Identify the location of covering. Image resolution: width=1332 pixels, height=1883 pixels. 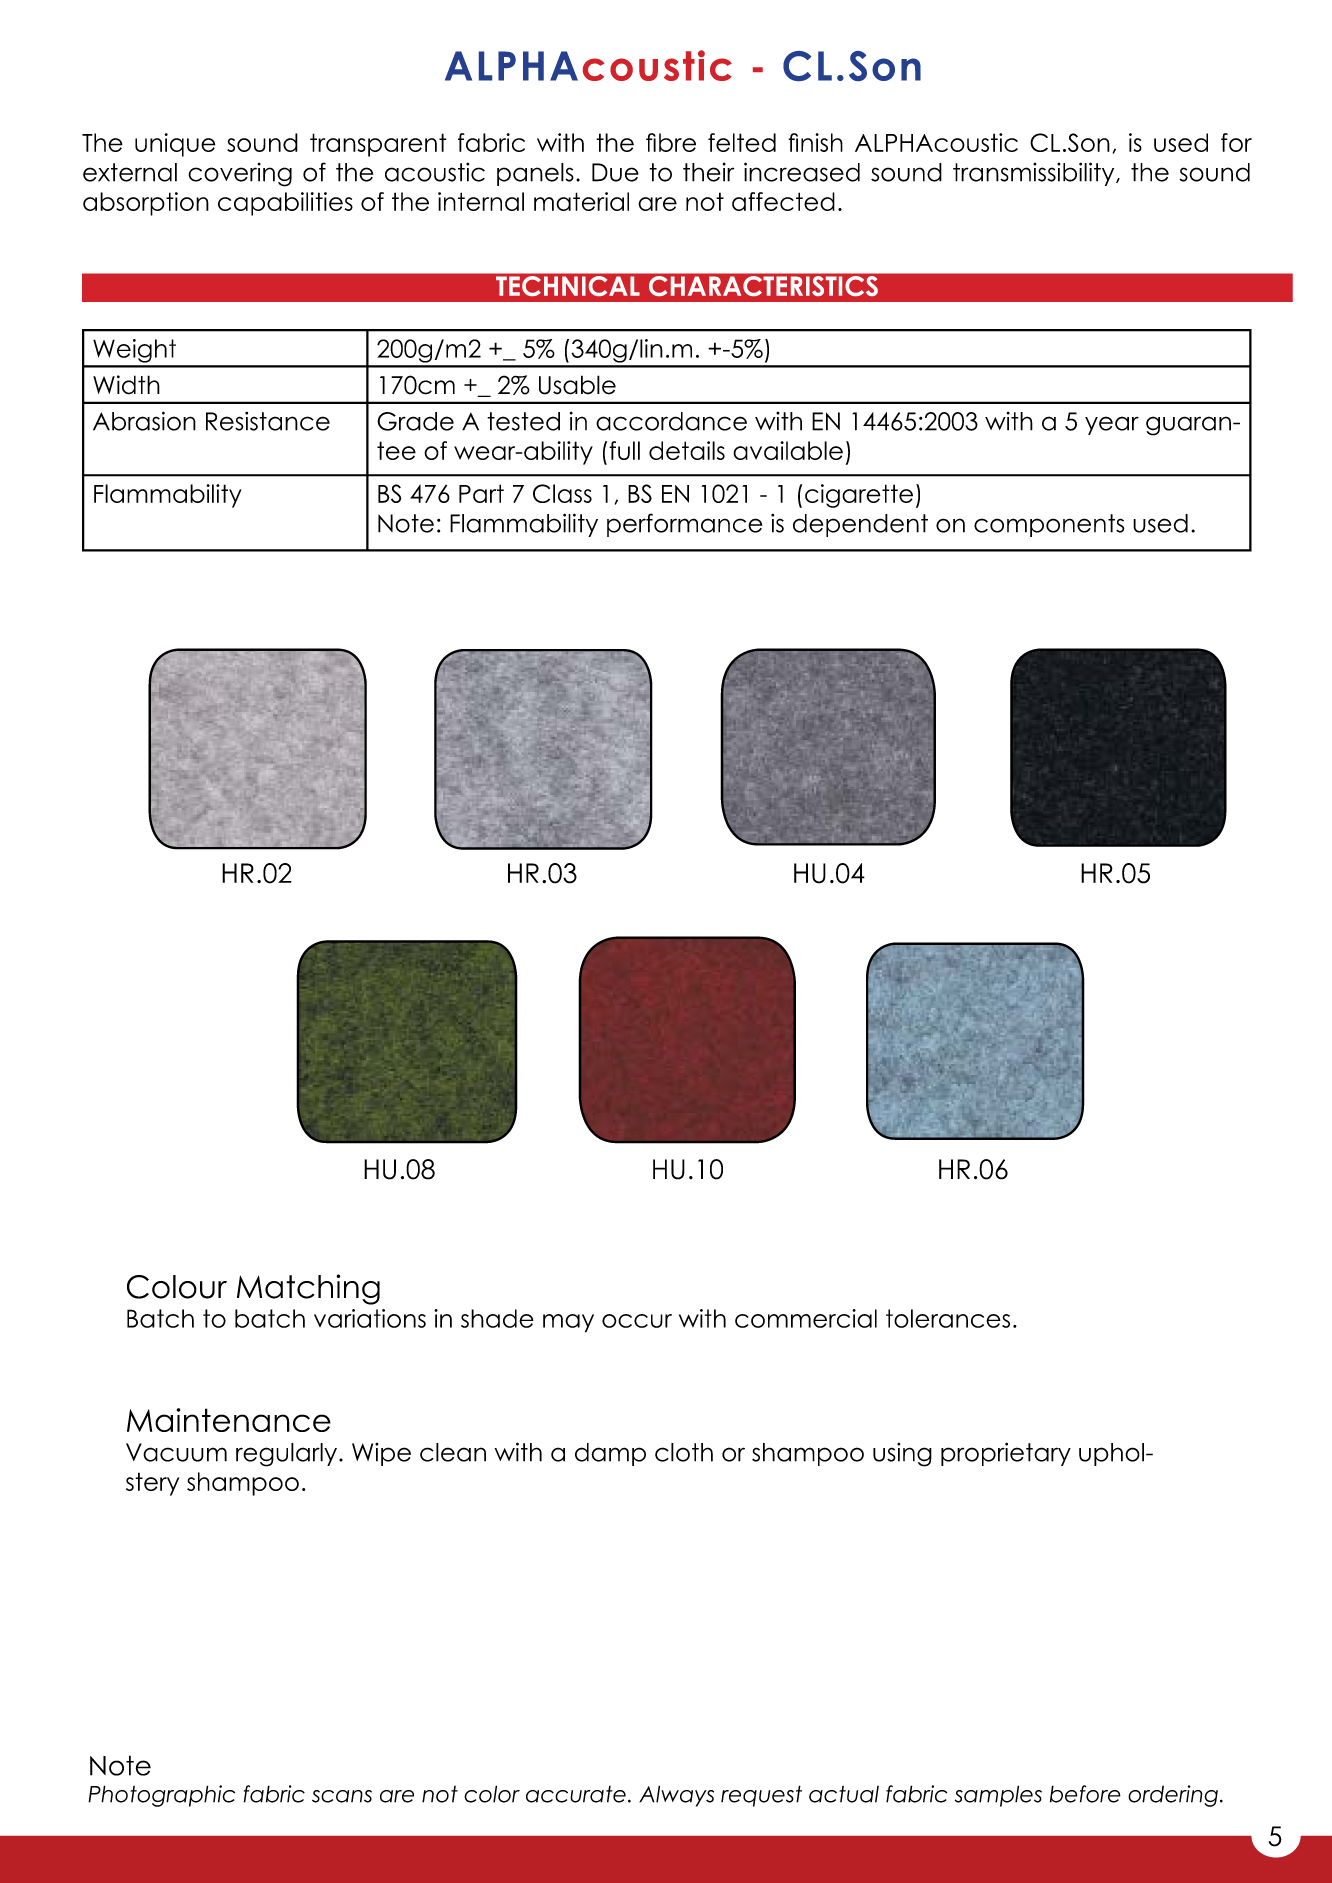
(240, 175).
